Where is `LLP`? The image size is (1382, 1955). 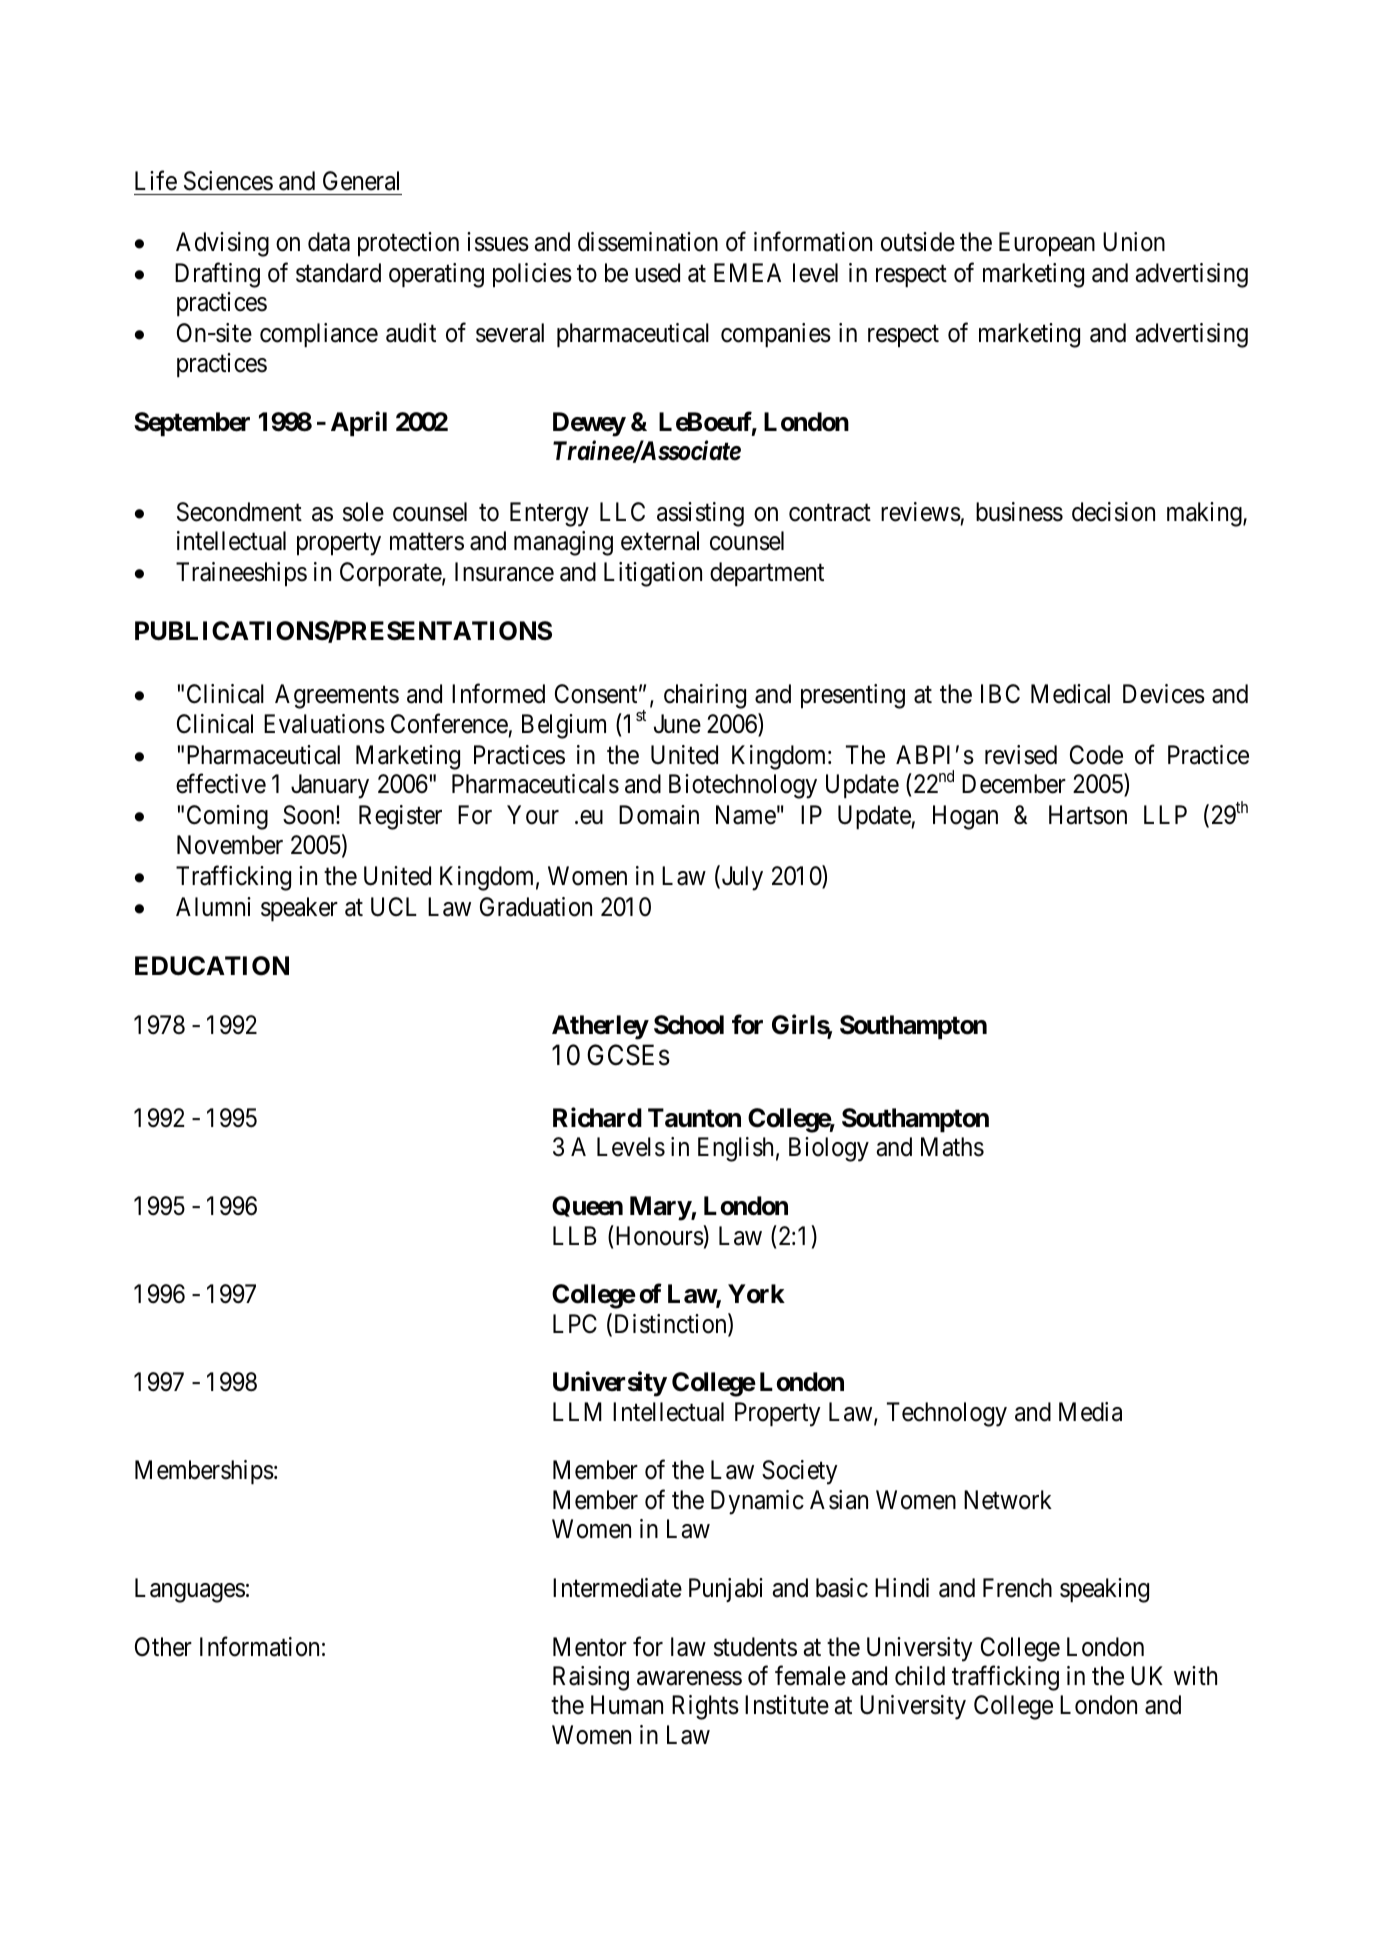 LLP is located at coordinates (1165, 814).
